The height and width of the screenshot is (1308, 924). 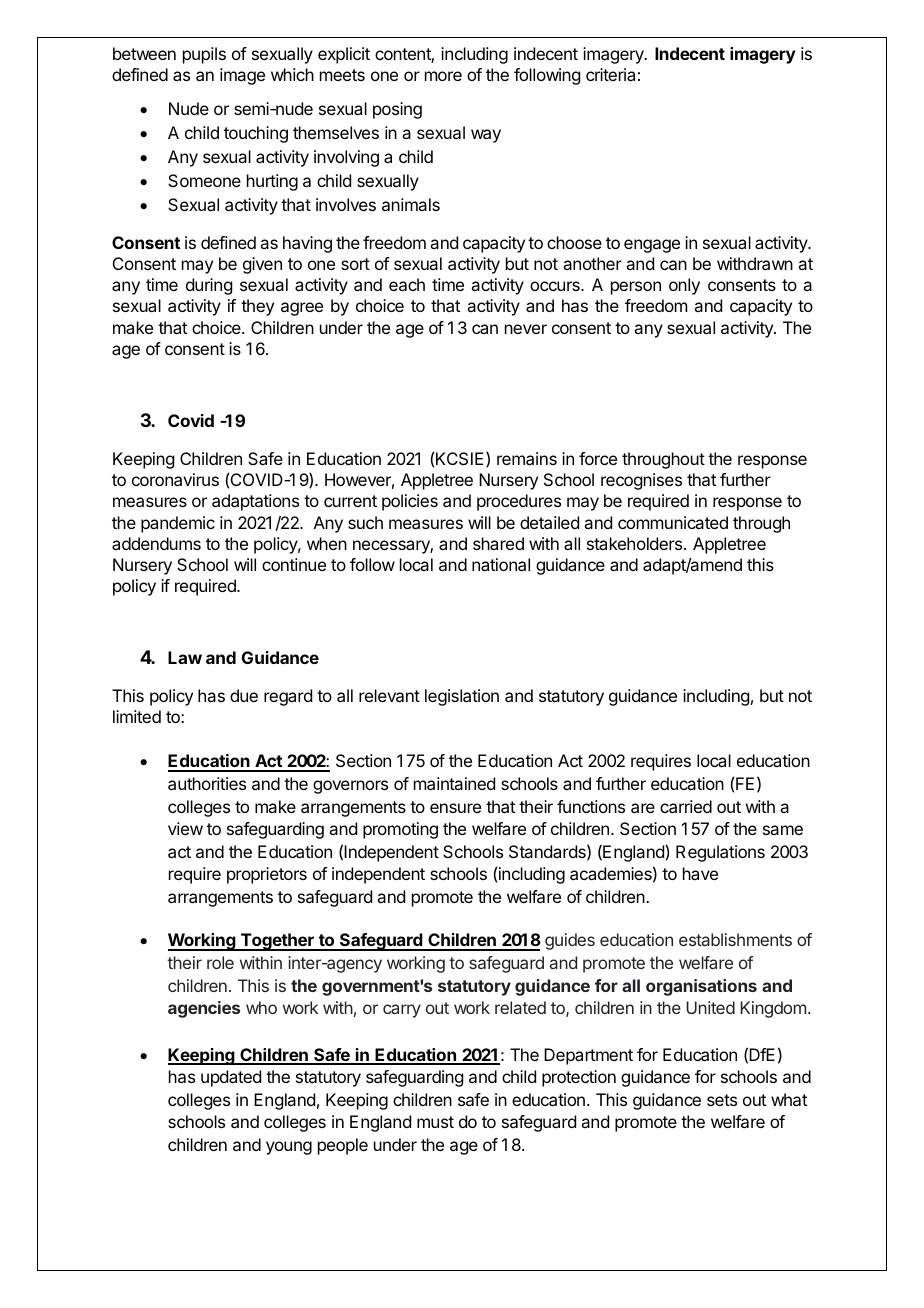 What do you see at coordinates (435, 1122) in the screenshot?
I see `must` at bounding box center [435, 1122].
